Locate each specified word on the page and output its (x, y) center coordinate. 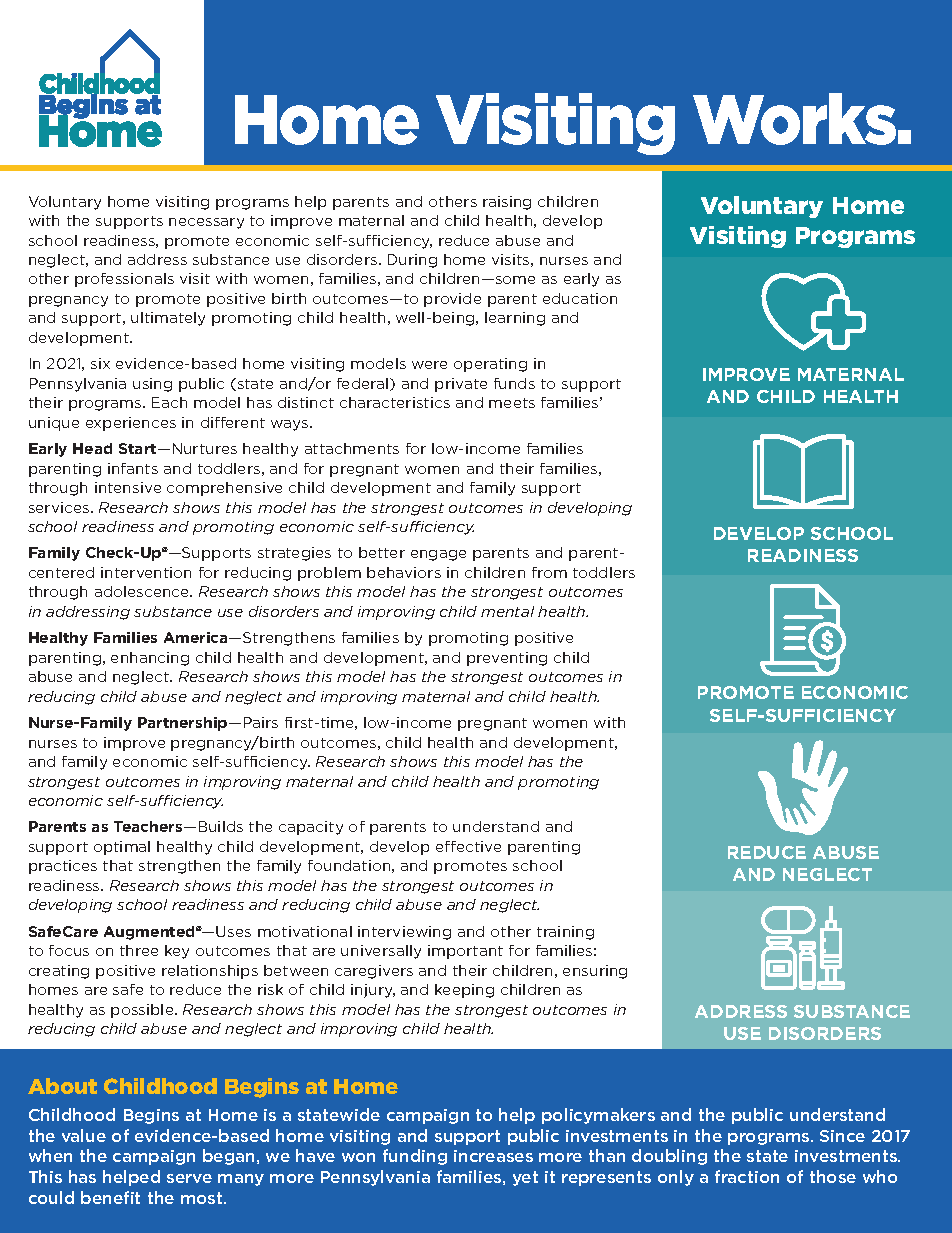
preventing (507, 659)
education (580, 298)
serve (189, 1178)
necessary (206, 223)
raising (507, 203)
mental (507, 611)
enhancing (150, 659)
